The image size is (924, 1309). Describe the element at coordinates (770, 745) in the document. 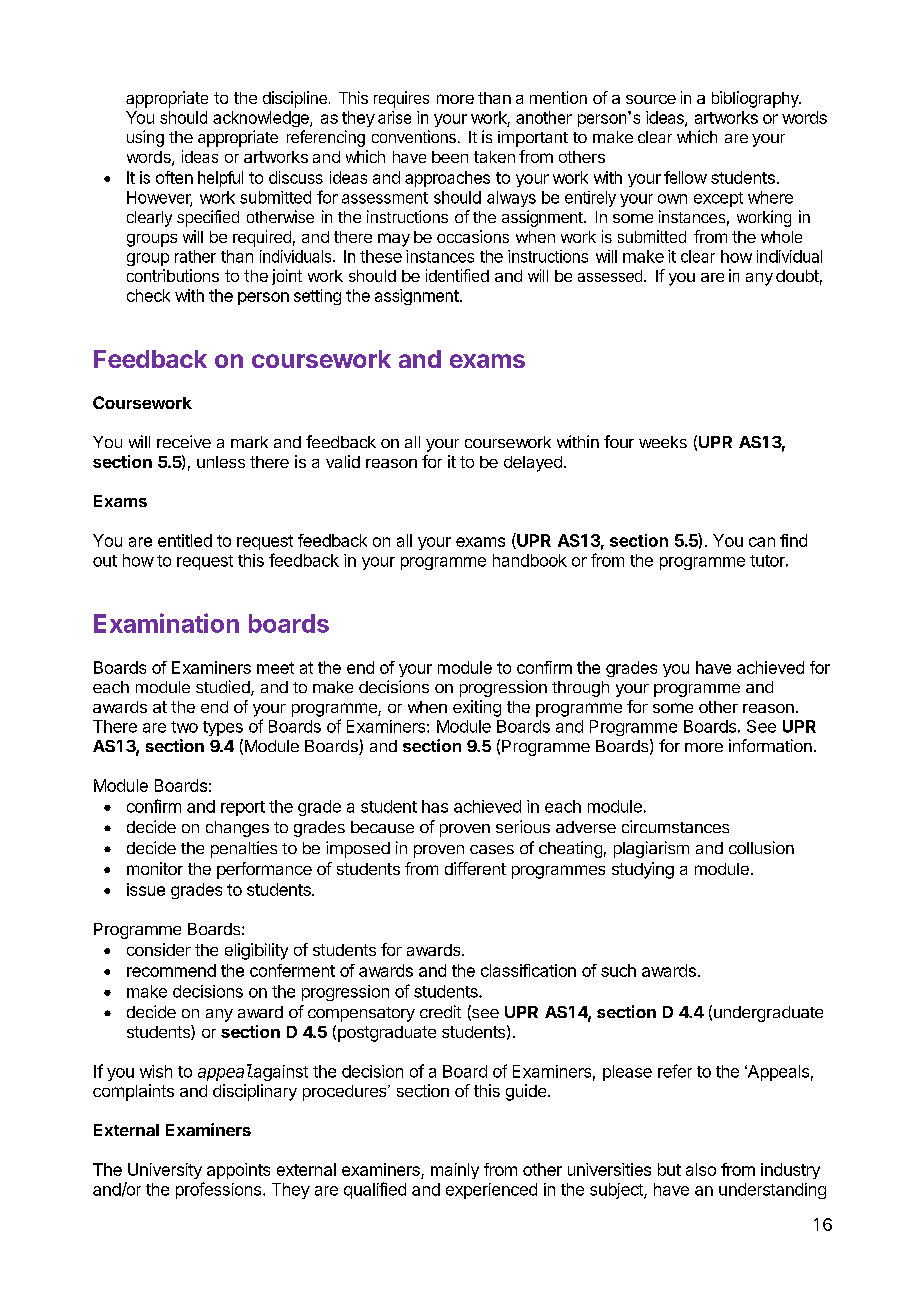

I see `information` at that location.
